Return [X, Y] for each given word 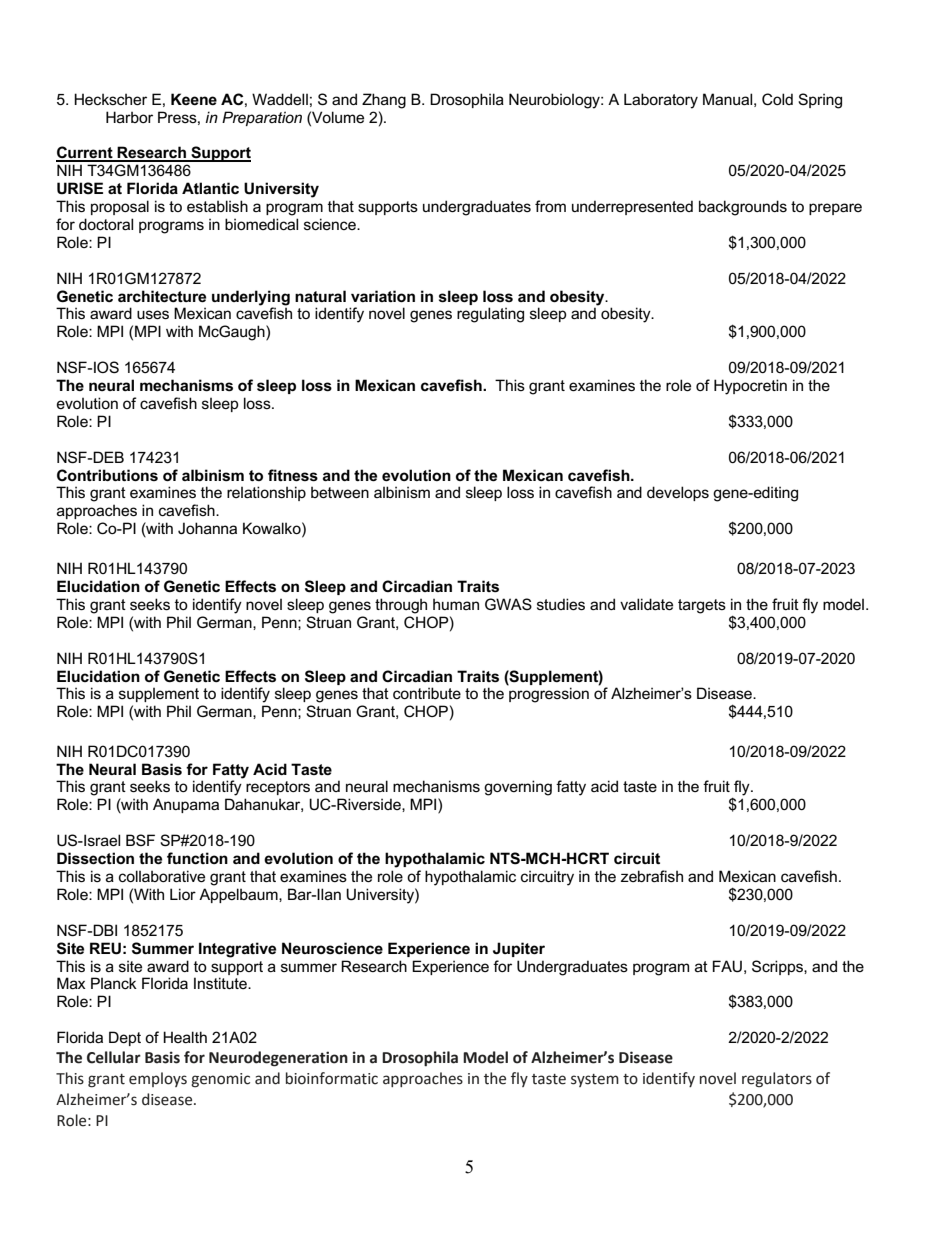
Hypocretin [750, 387]
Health [185, 1037]
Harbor [129, 117]
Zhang [384, 101]
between [340, 492]
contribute [427, 693]
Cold [777, 99]
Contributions [107, 475]
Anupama [186, 805]
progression [548, 694]
